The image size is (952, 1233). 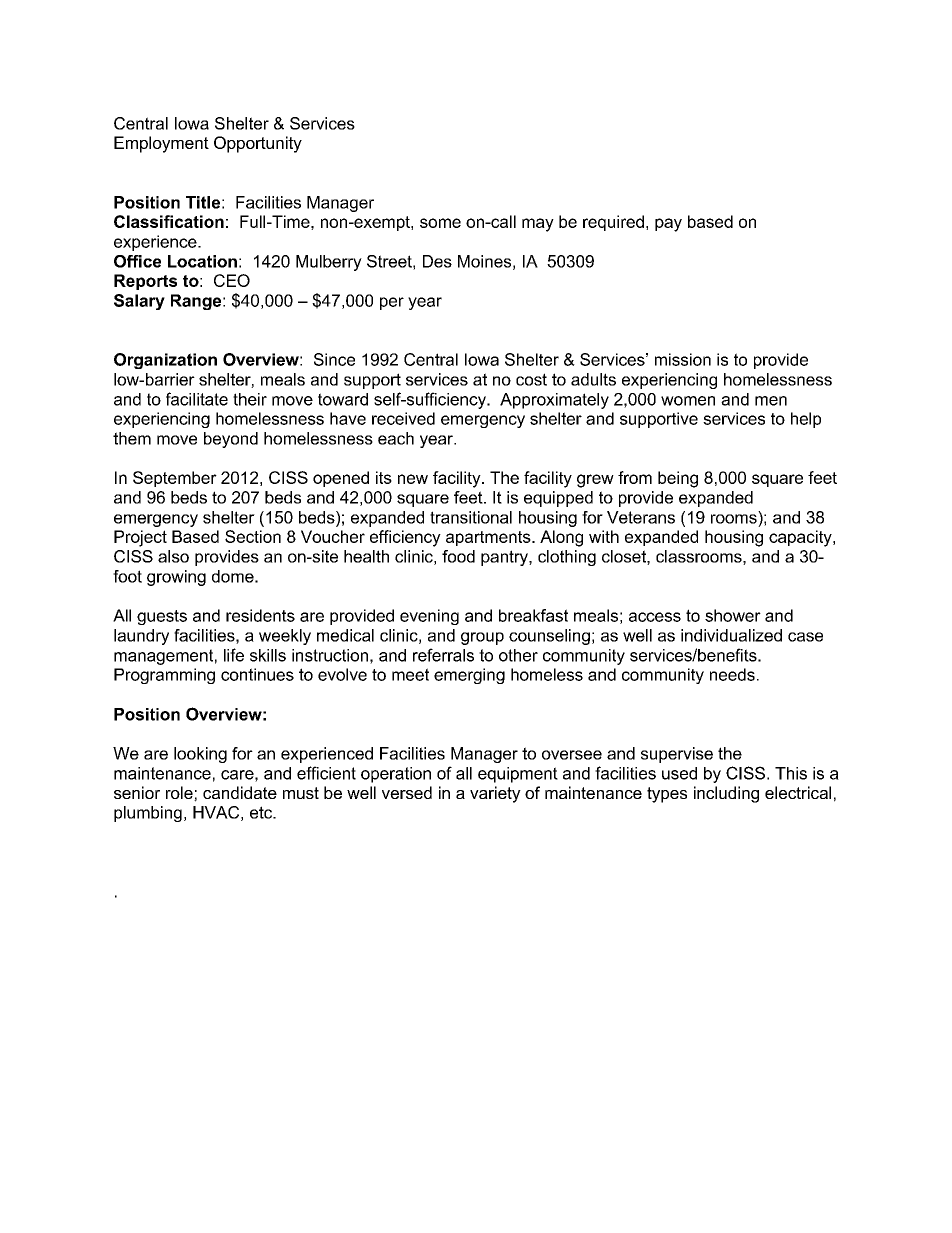 I want to click on some, so click(x=440, y=223).
